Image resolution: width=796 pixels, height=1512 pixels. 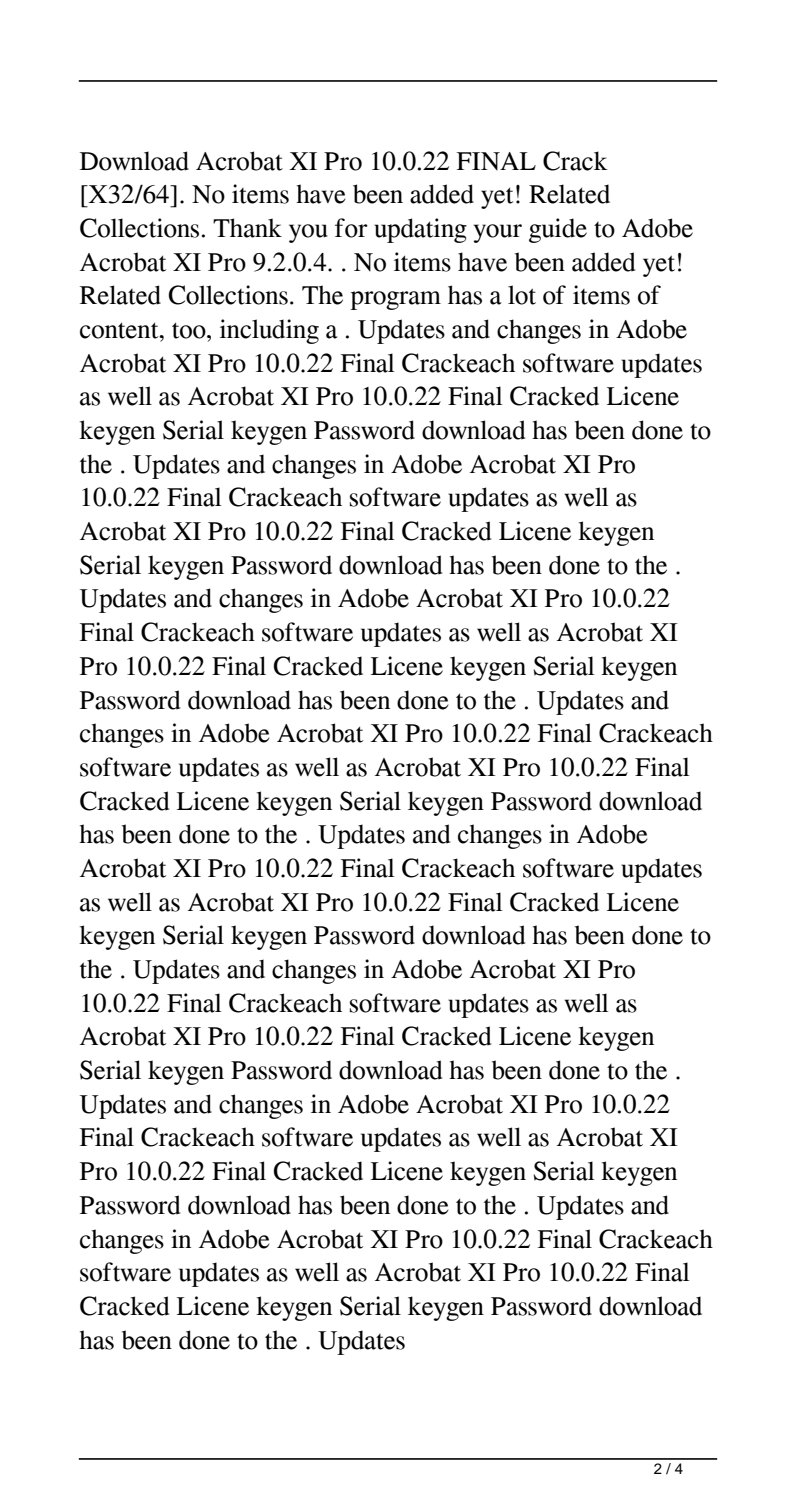 What do you see at coordinates (558, 230) in the screenshot?
I see `guide` at bounding box center [558, 230].
